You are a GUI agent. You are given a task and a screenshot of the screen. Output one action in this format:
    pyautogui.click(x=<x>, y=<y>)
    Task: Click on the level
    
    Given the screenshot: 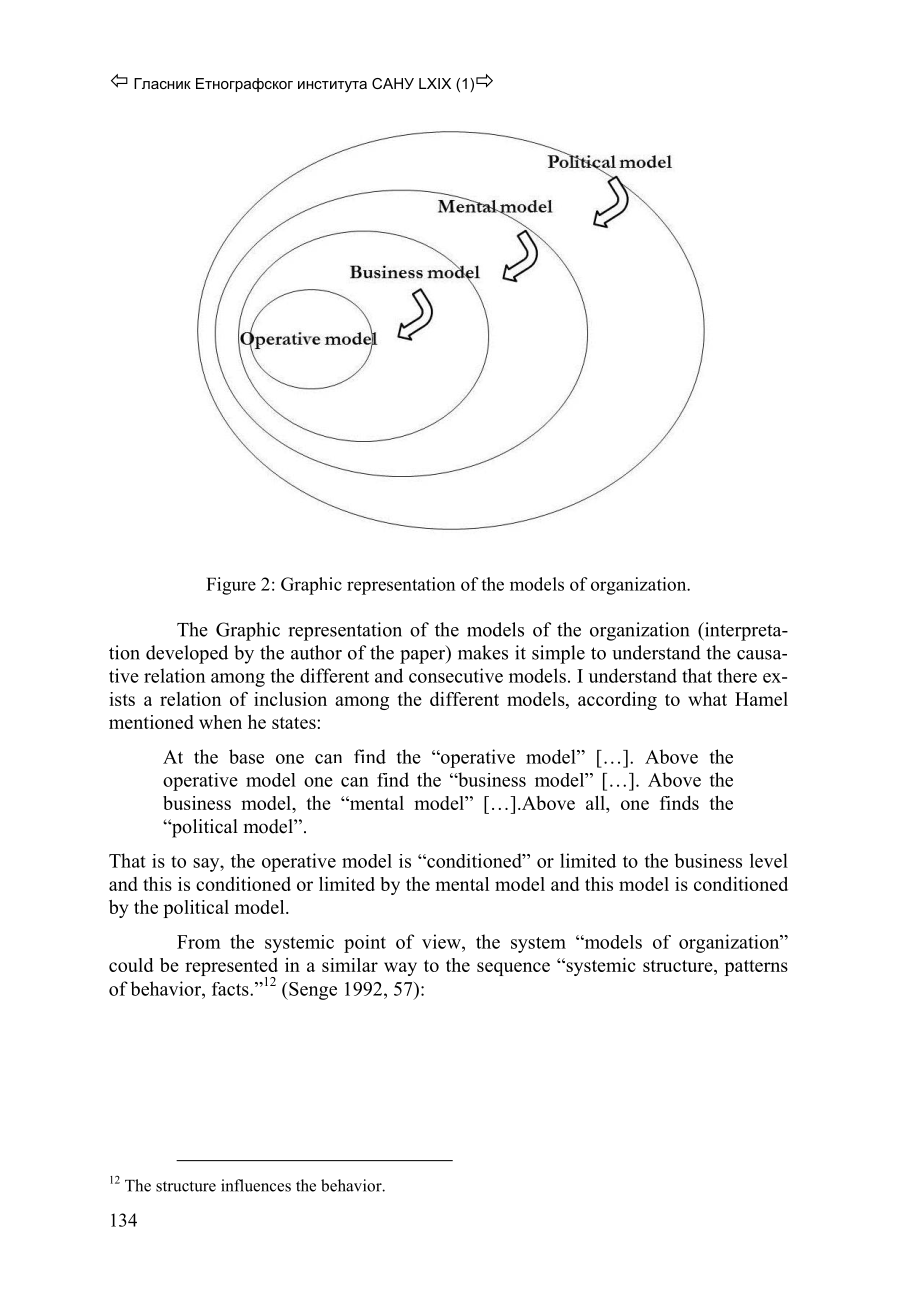 What is the action you would take?
    pyautogui.click(x=769, y=860)
